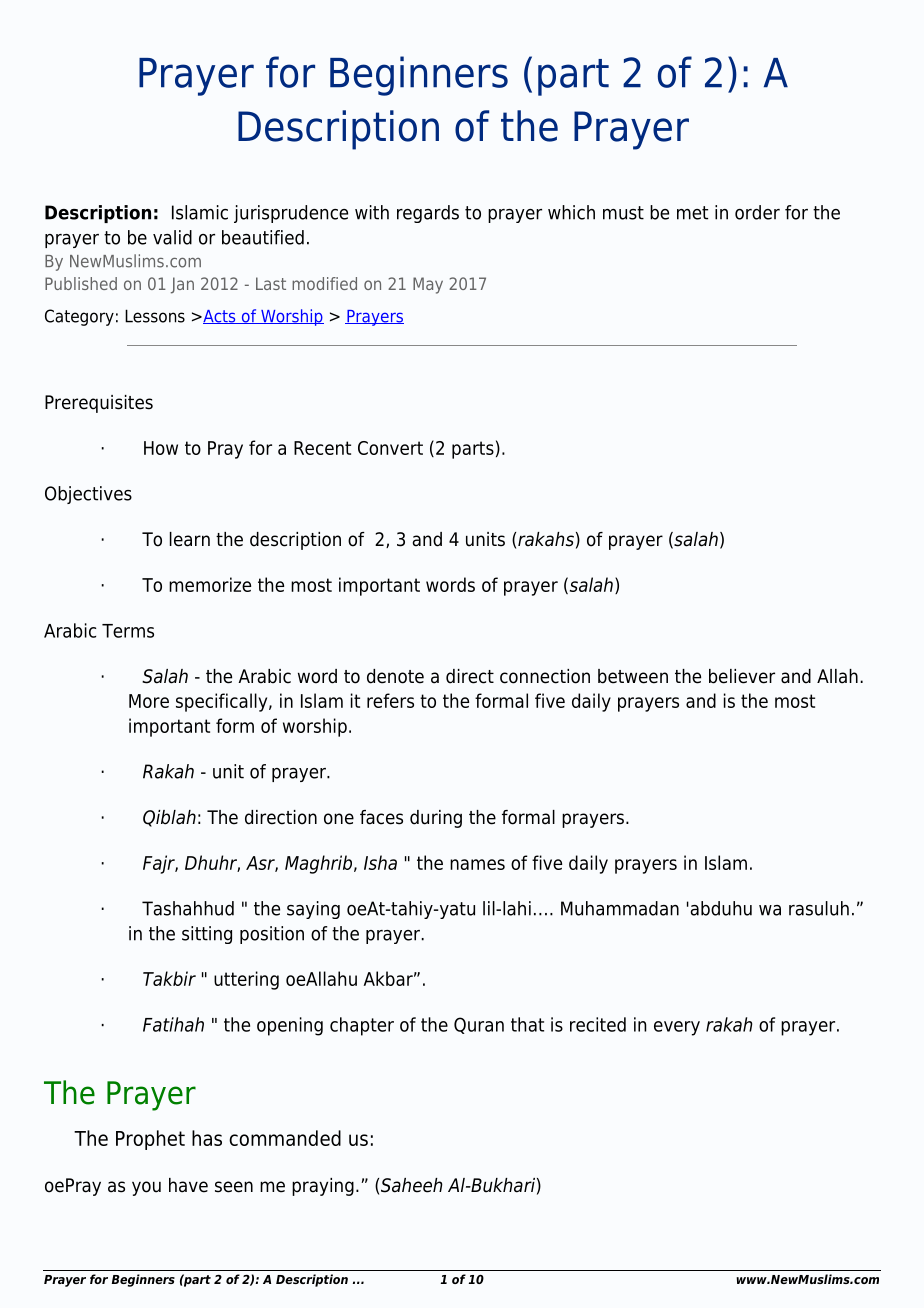  What do you see at coordinates (150, 1140) in the document?
I see `Prophet` at bounding box center [150, 1140].
